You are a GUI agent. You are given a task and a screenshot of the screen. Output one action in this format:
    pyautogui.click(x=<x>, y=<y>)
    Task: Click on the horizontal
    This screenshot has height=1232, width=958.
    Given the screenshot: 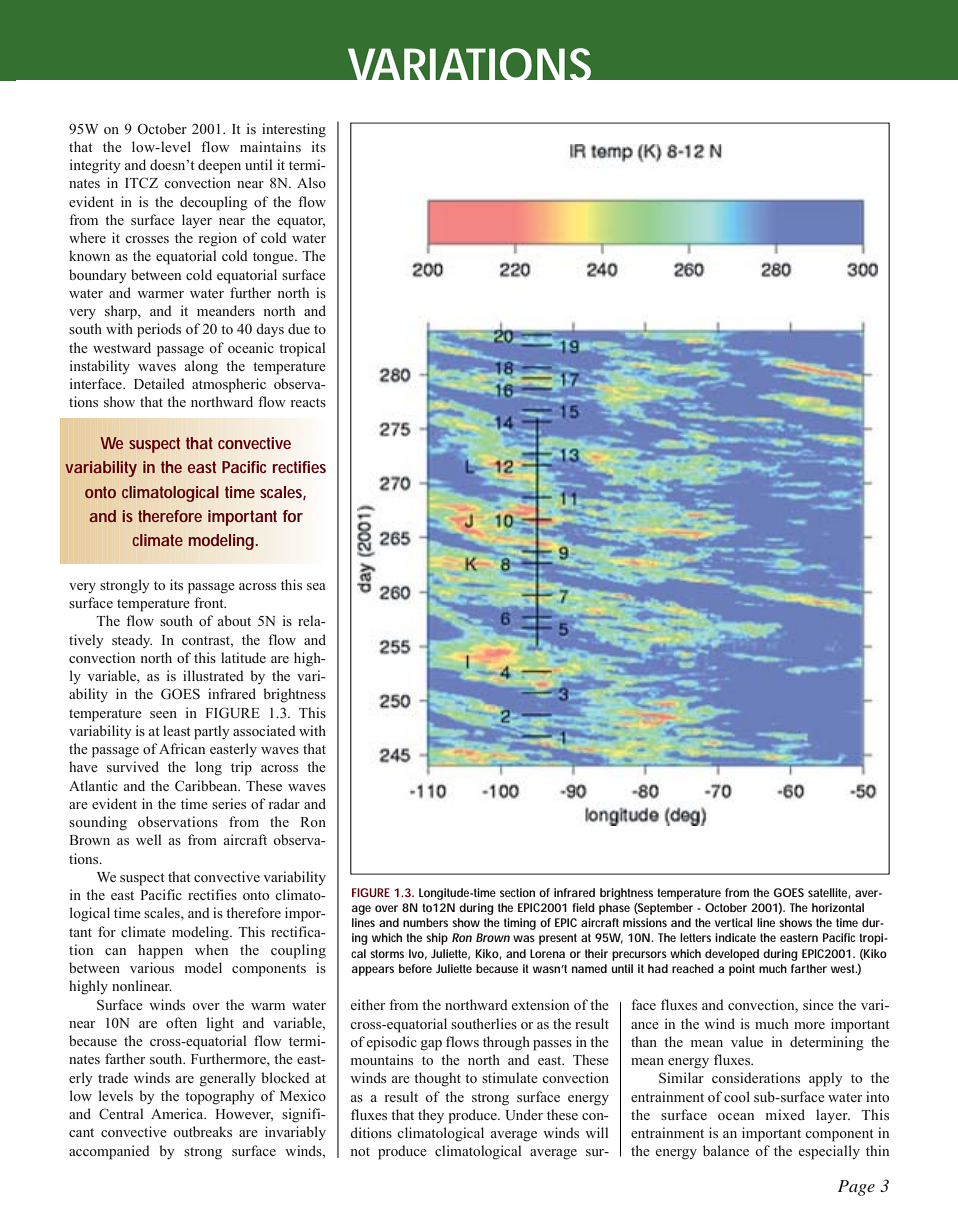 What is the action you would take?
    pyautogui.click(x=838, y=907)
